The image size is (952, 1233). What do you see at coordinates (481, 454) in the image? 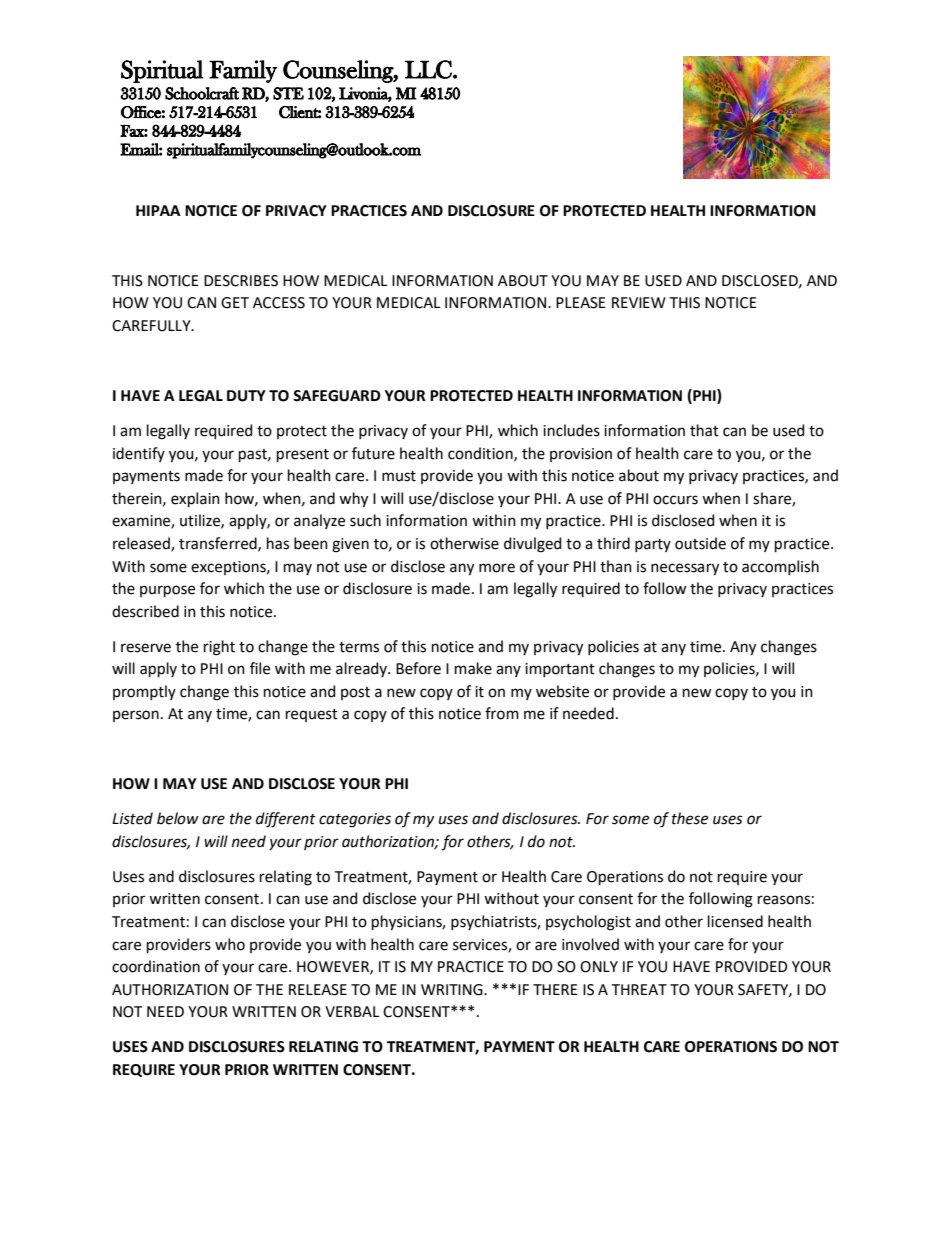
I see `condition` at bounding box center [481, 454].
